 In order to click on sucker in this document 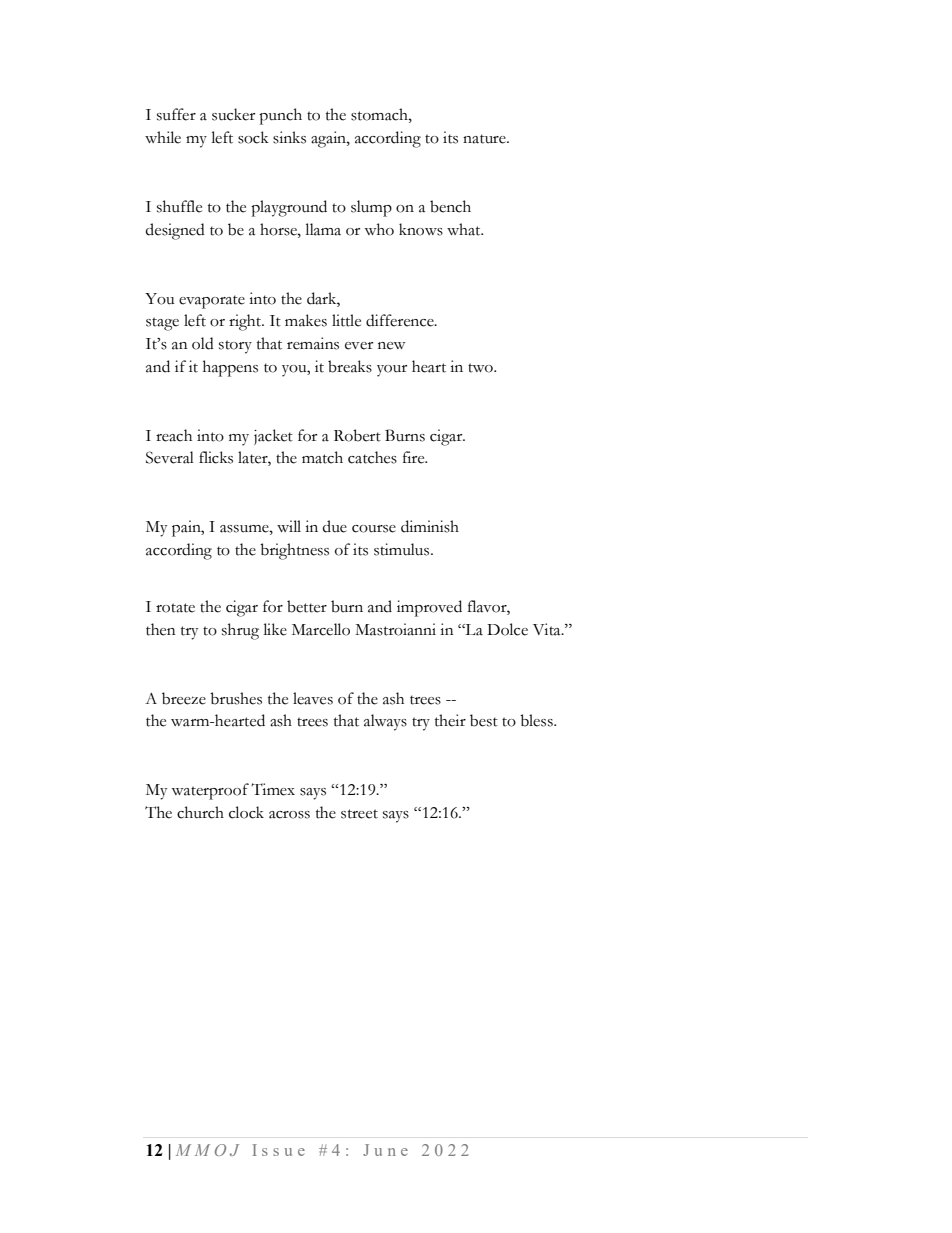, I will do `click(233, 114)`.
